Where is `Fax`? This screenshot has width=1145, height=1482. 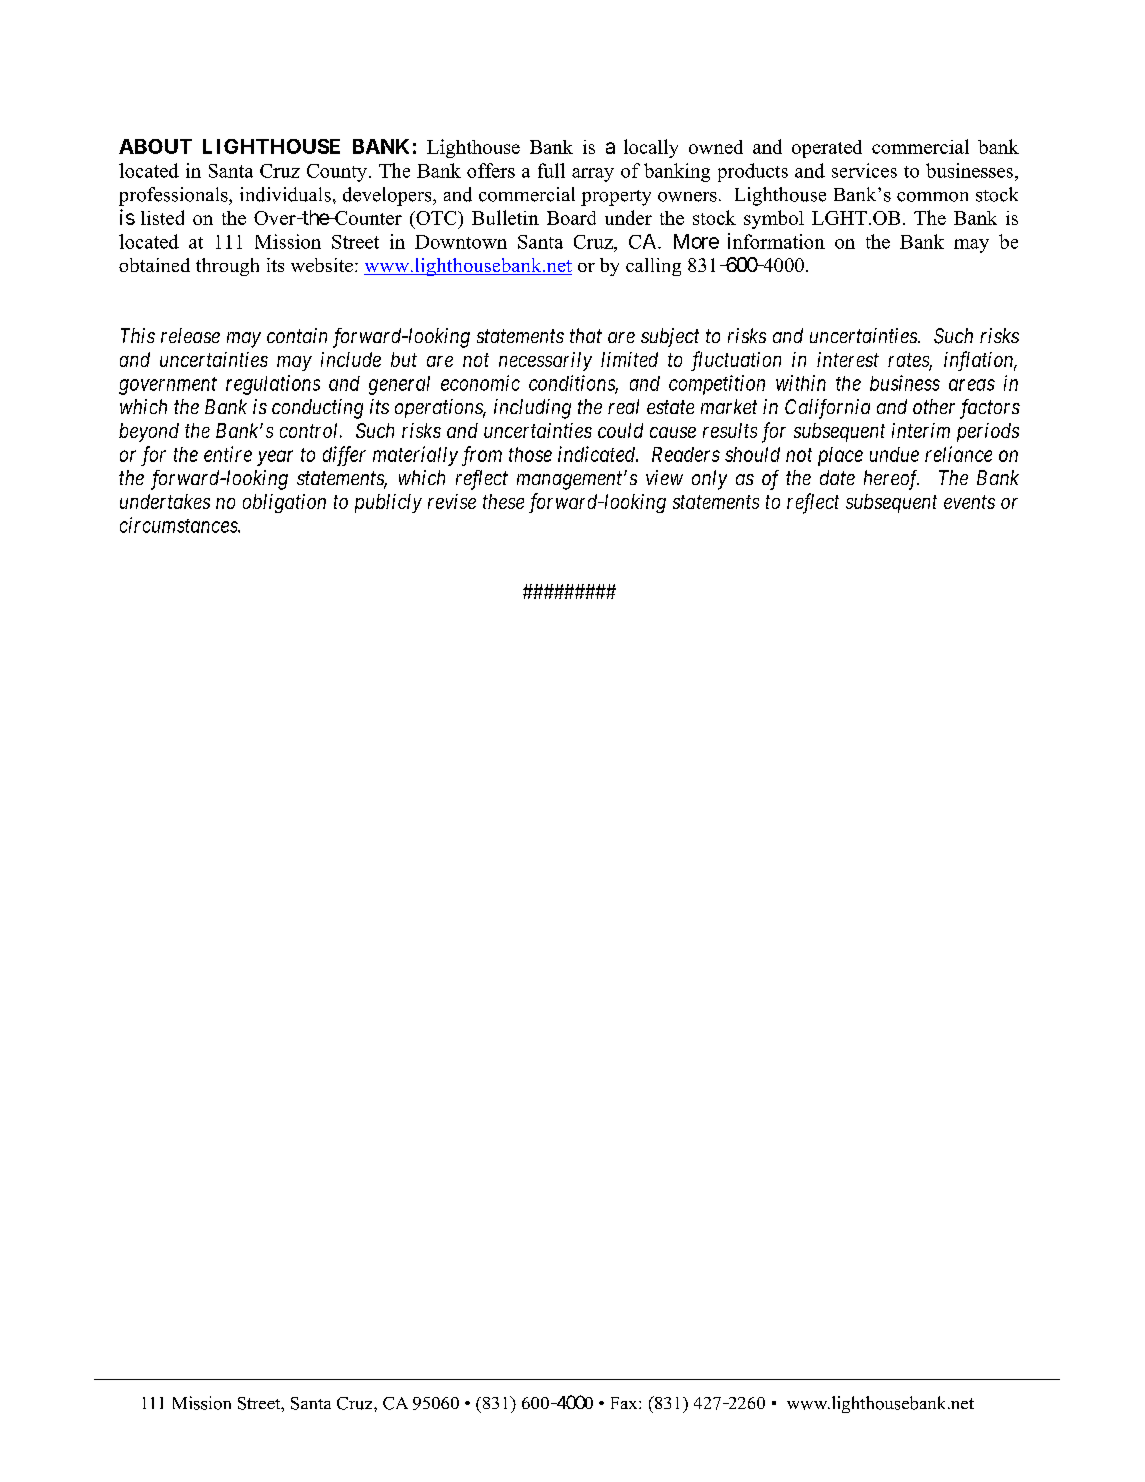
Fax is located at coordinates (625, 1403).
